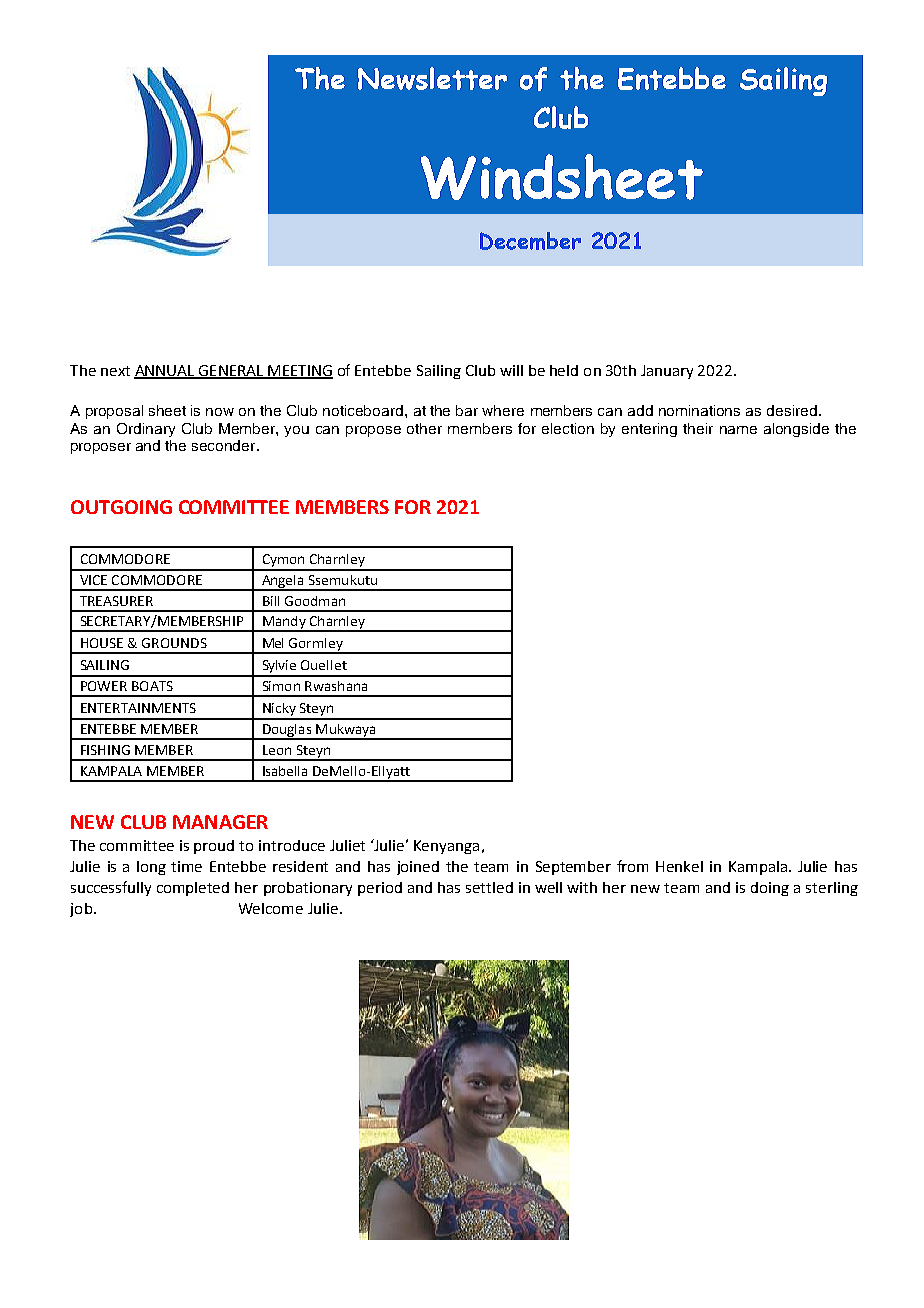 The image size is (924, 1308). Describe the element at coordinates (432, 78) in the screenshot. I see `Newsletter` at that location.
